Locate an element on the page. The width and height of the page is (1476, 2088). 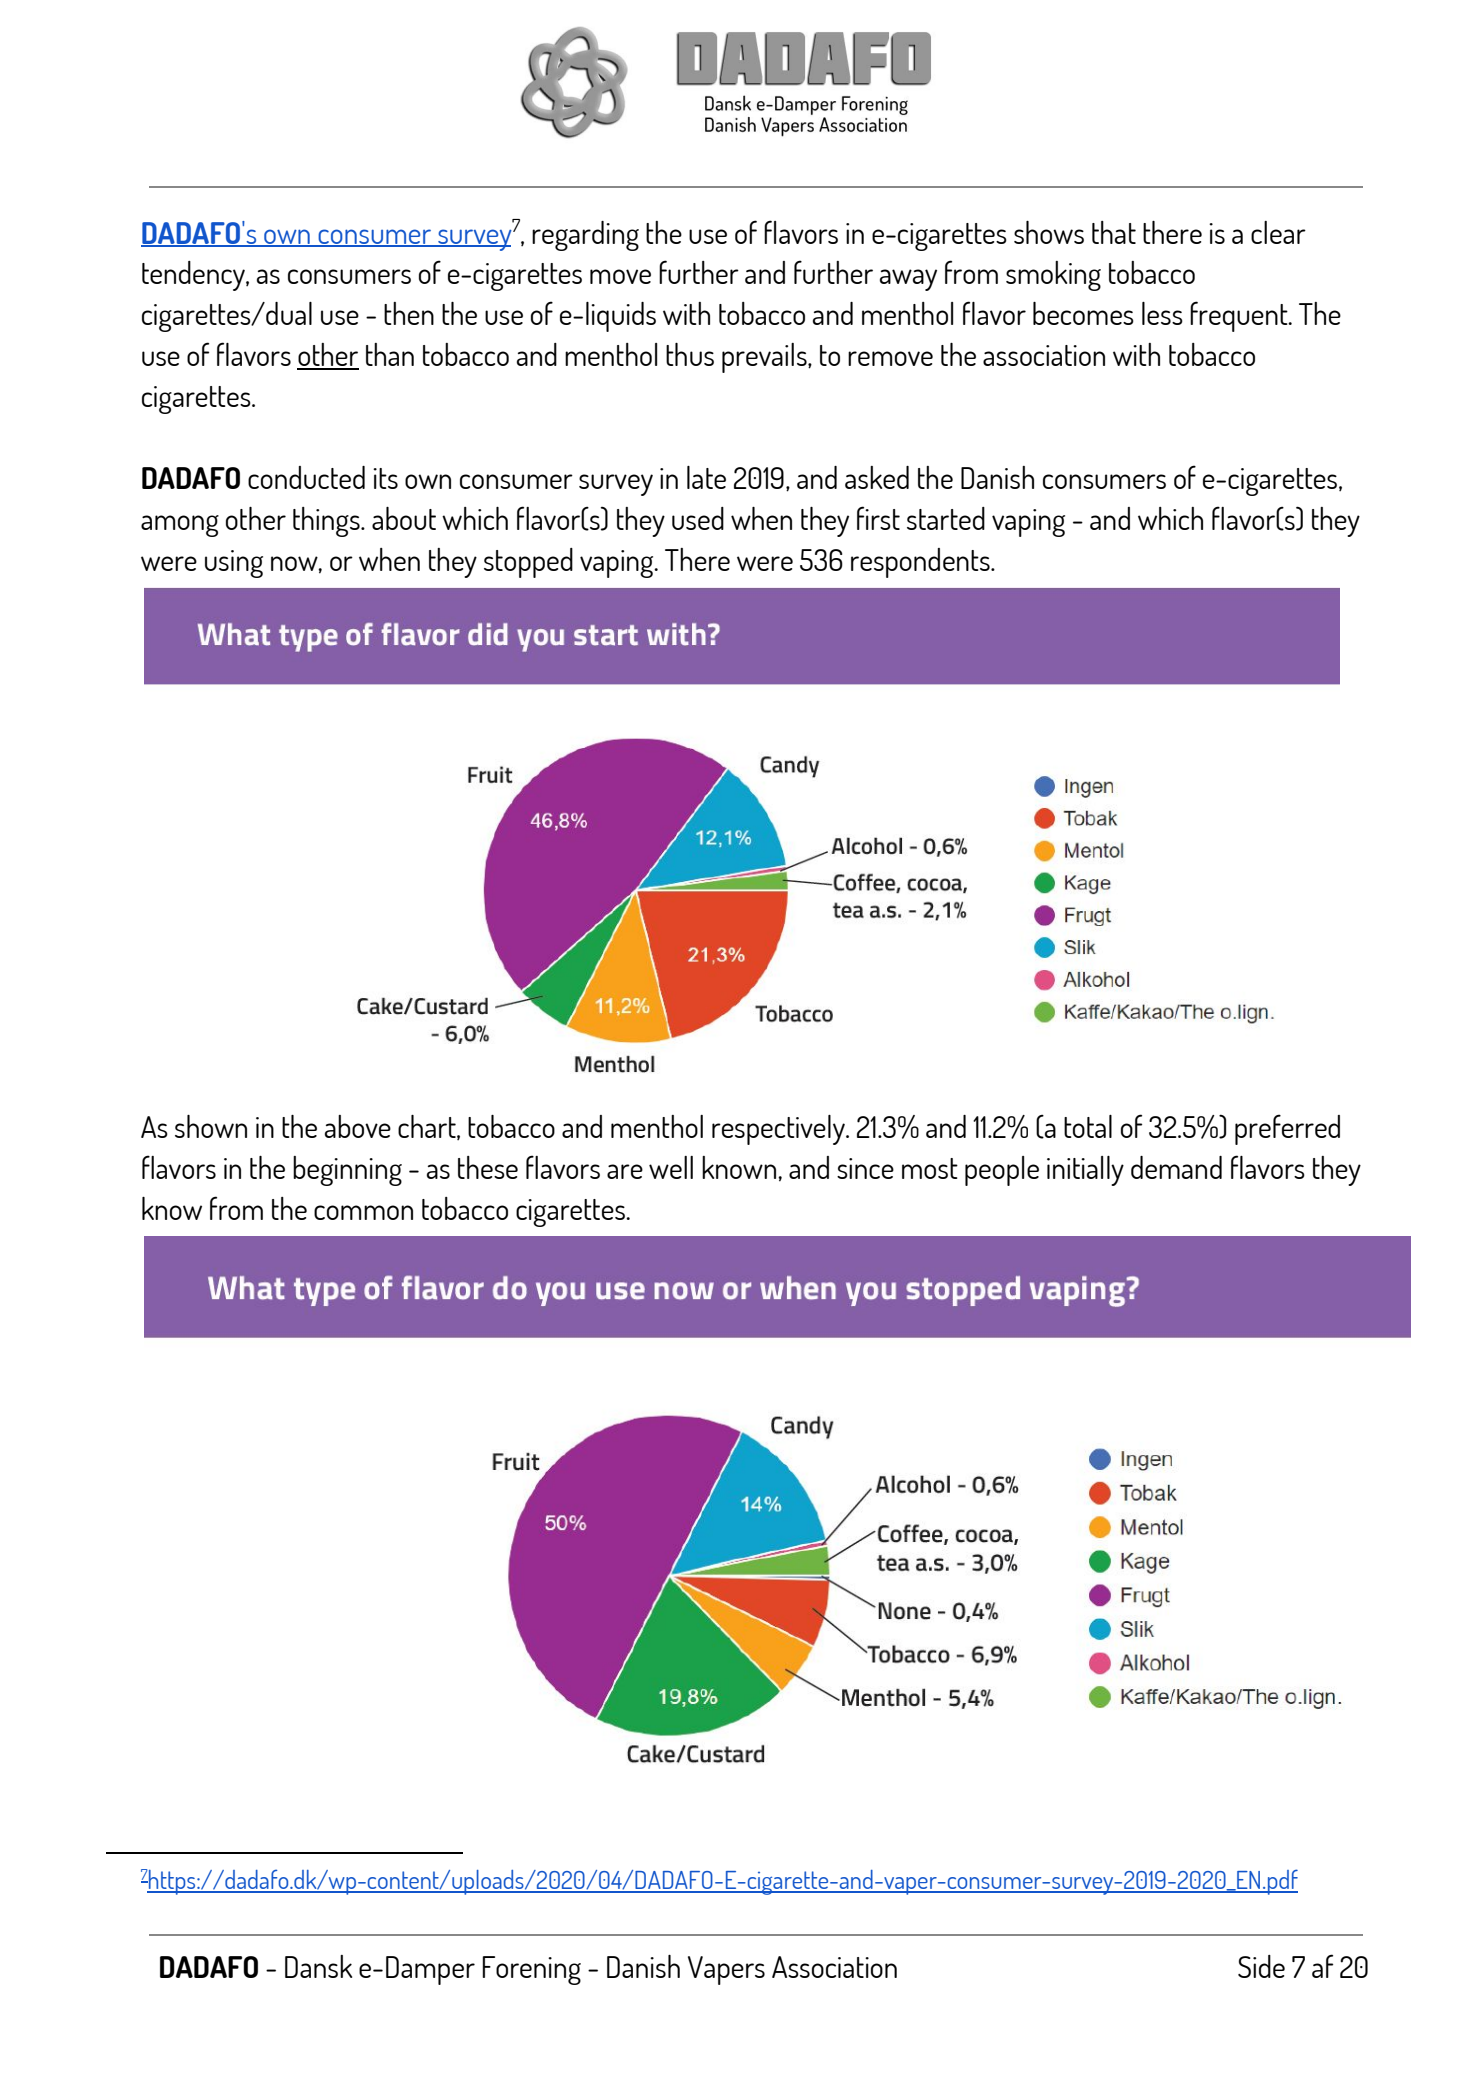
well is located at coordinates (671, 1167).
